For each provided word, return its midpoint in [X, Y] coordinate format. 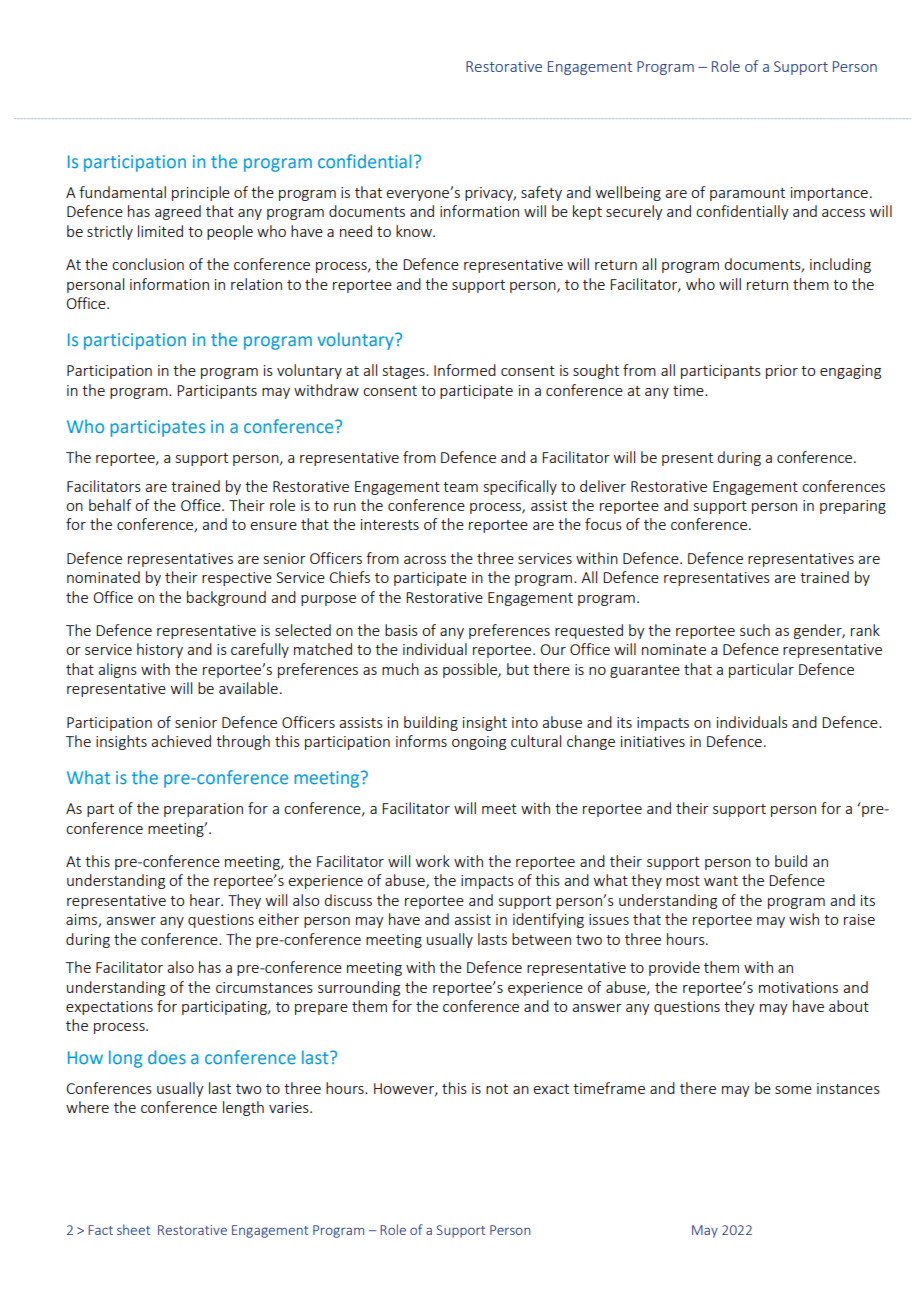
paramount [747, 194]
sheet [133, 1229]
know [415, 231]
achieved [181, 741]
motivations [798, 987]
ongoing [479, 743]
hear [206, 900]
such [755, 630]
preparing [853, 507]
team [460, 487]
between [541, 939]
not [497, 1089]
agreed [178, 212]
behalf [110, 505]
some [793, 1090]
